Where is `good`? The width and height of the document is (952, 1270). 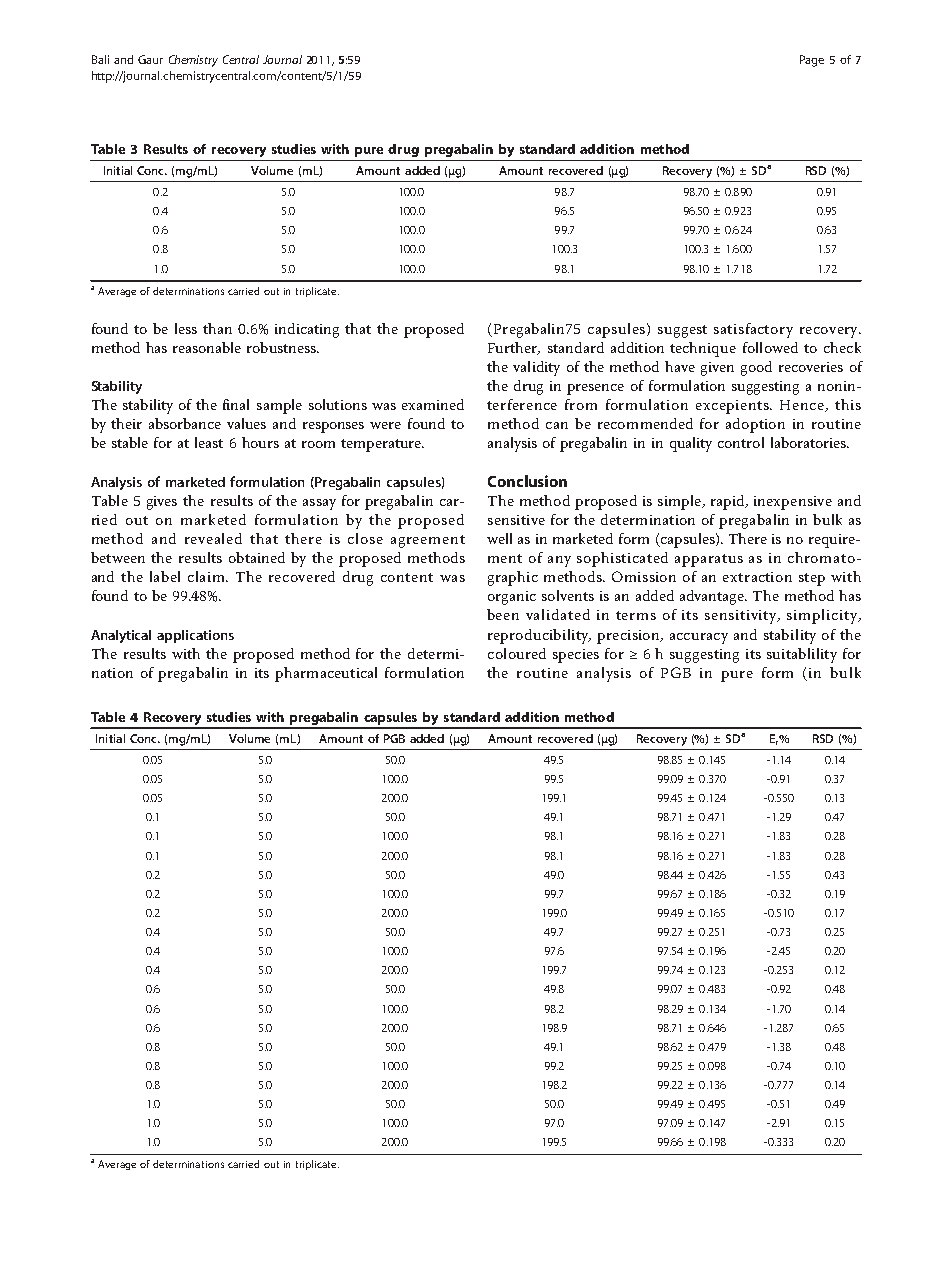 good is located at coordinates (756, 368).
